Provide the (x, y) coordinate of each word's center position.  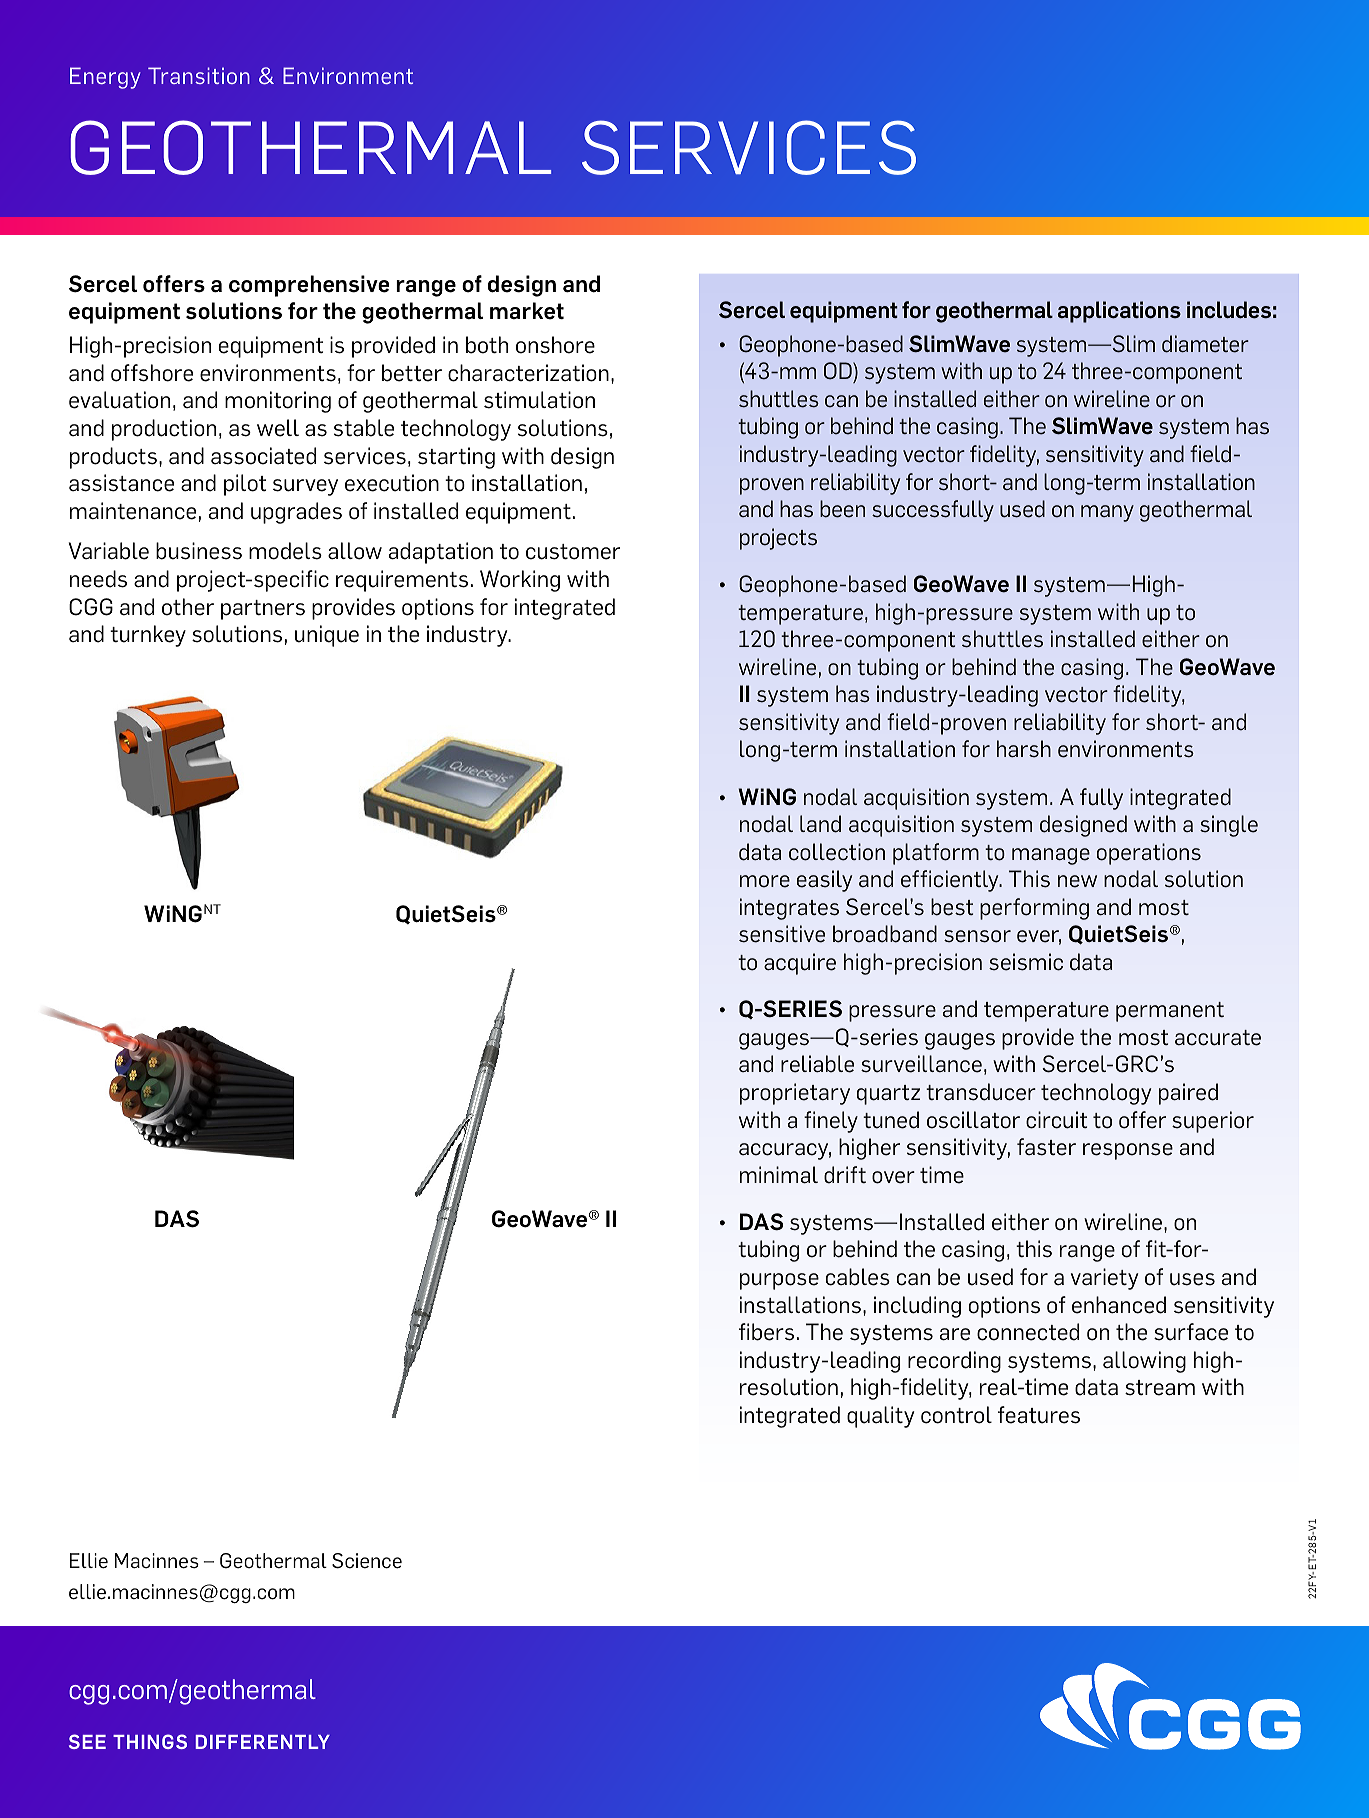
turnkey (148, 636)
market (527, 311)
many (1107, 513)
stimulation (539, 400)
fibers (766, 1332)
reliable (817, 1064)
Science (367, 1561)
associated (263, 456)
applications (1119, 312)
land (820, 824)
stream (1160, 1388)
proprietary (795, 1094)
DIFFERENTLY (263, 1742)
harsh (1024, 749)
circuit (1057, 1120)
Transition (199, 75)
